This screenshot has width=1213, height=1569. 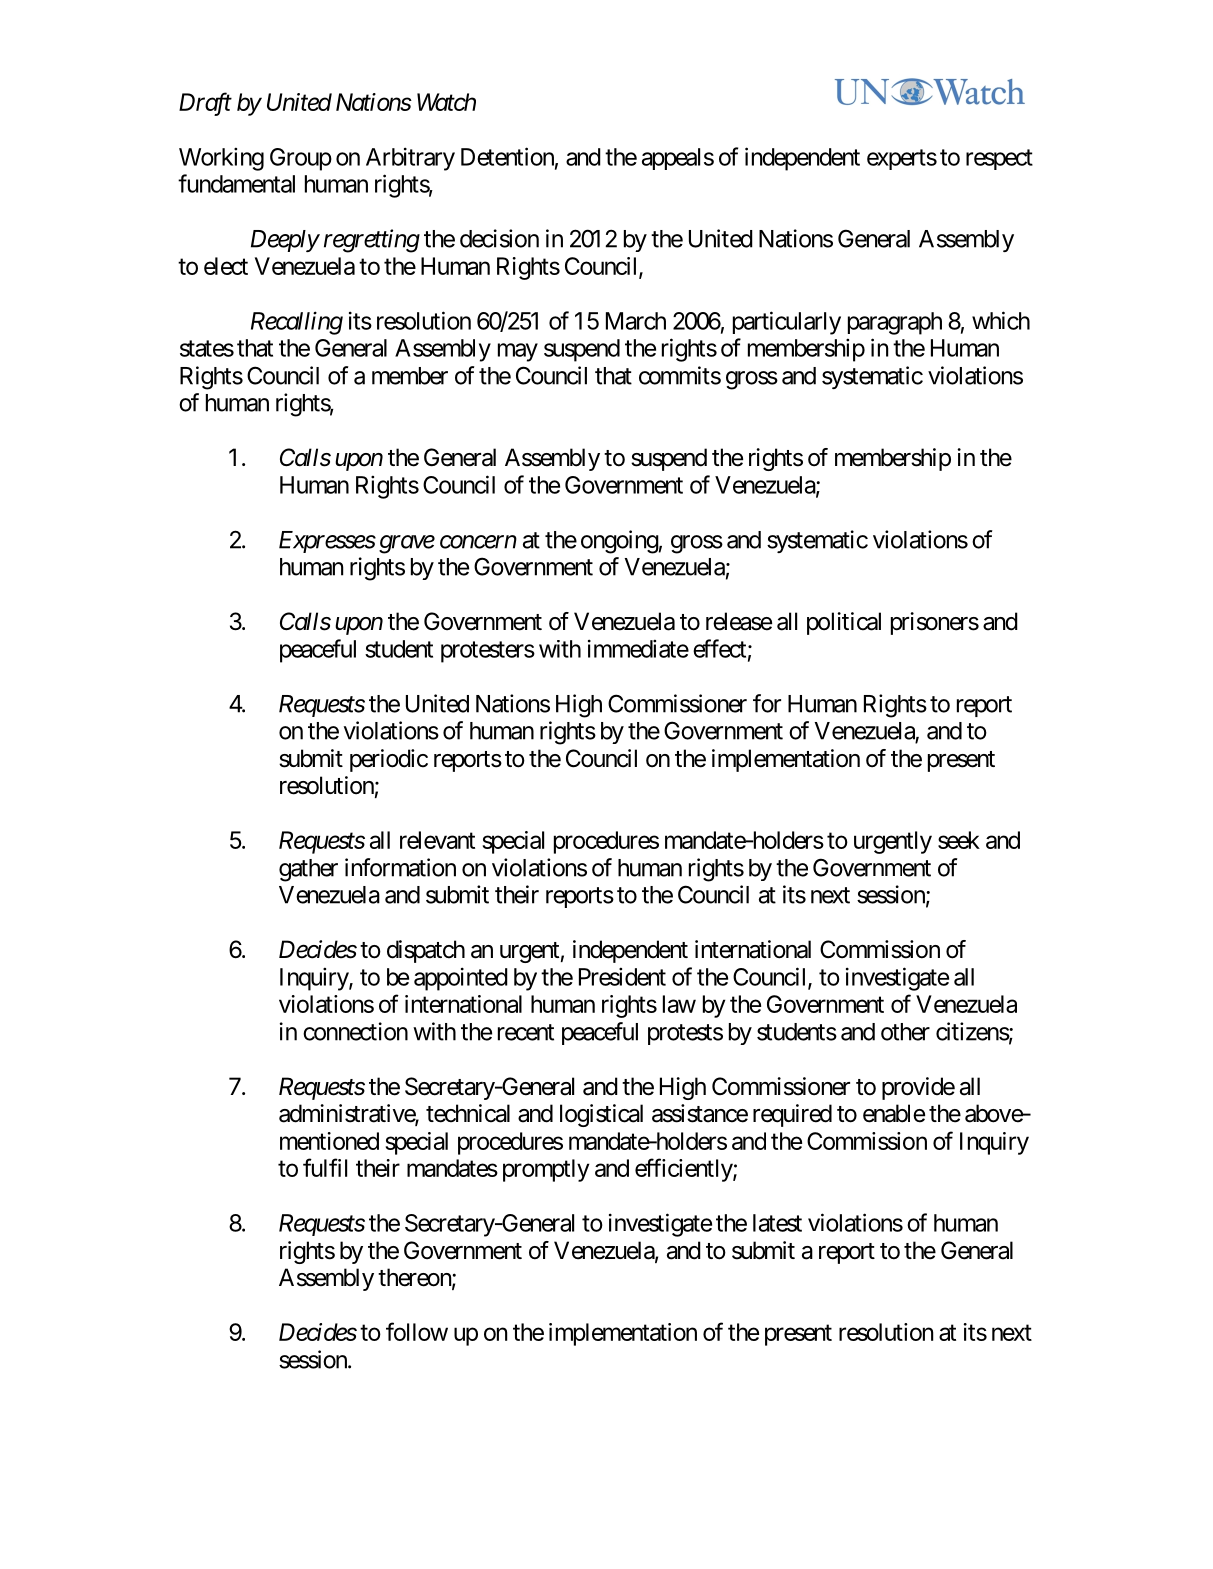 I want to click on seek, so click(x=959, y=840).
